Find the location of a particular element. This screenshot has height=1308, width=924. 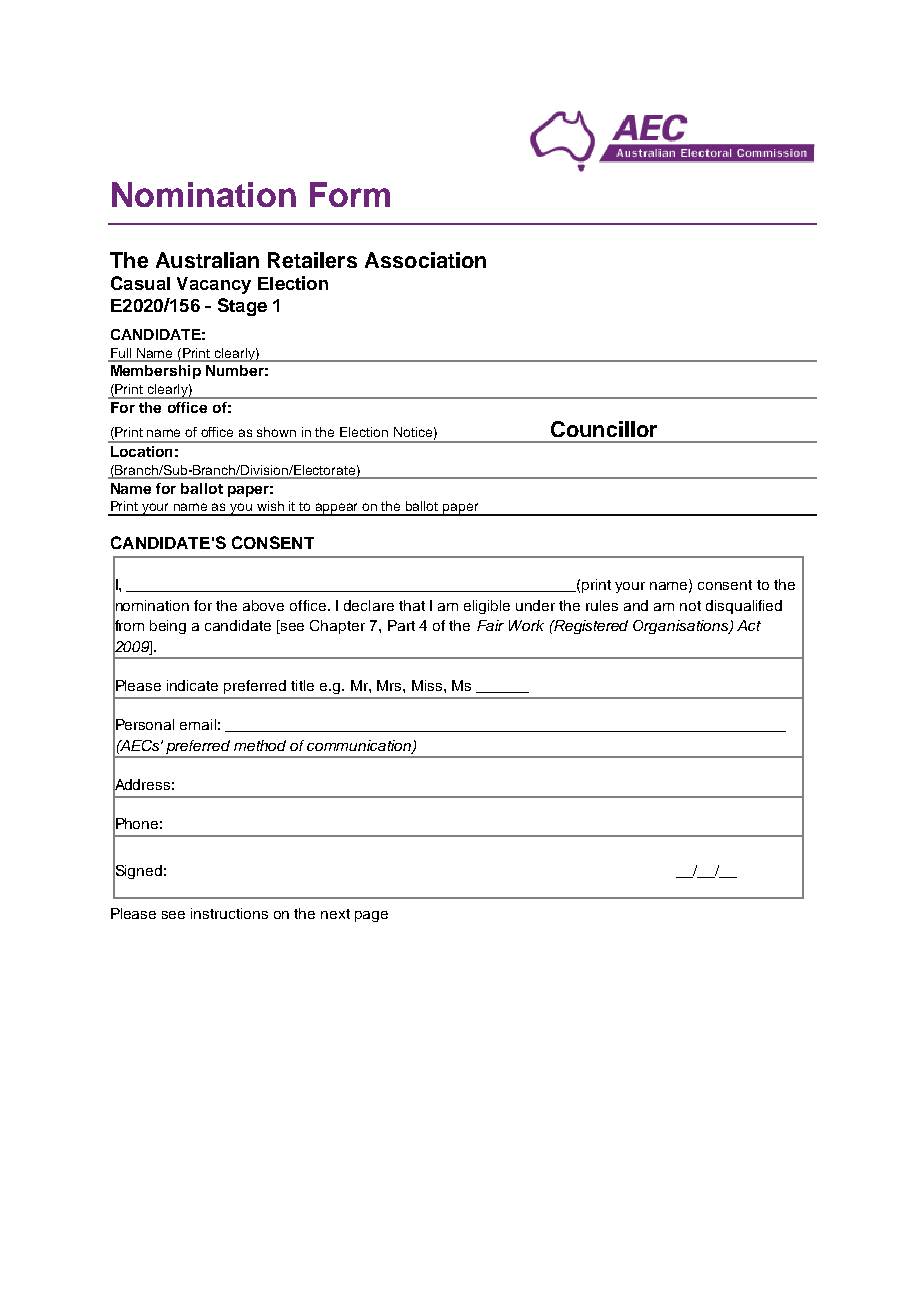

appear is located at coordinates (338, 509).
